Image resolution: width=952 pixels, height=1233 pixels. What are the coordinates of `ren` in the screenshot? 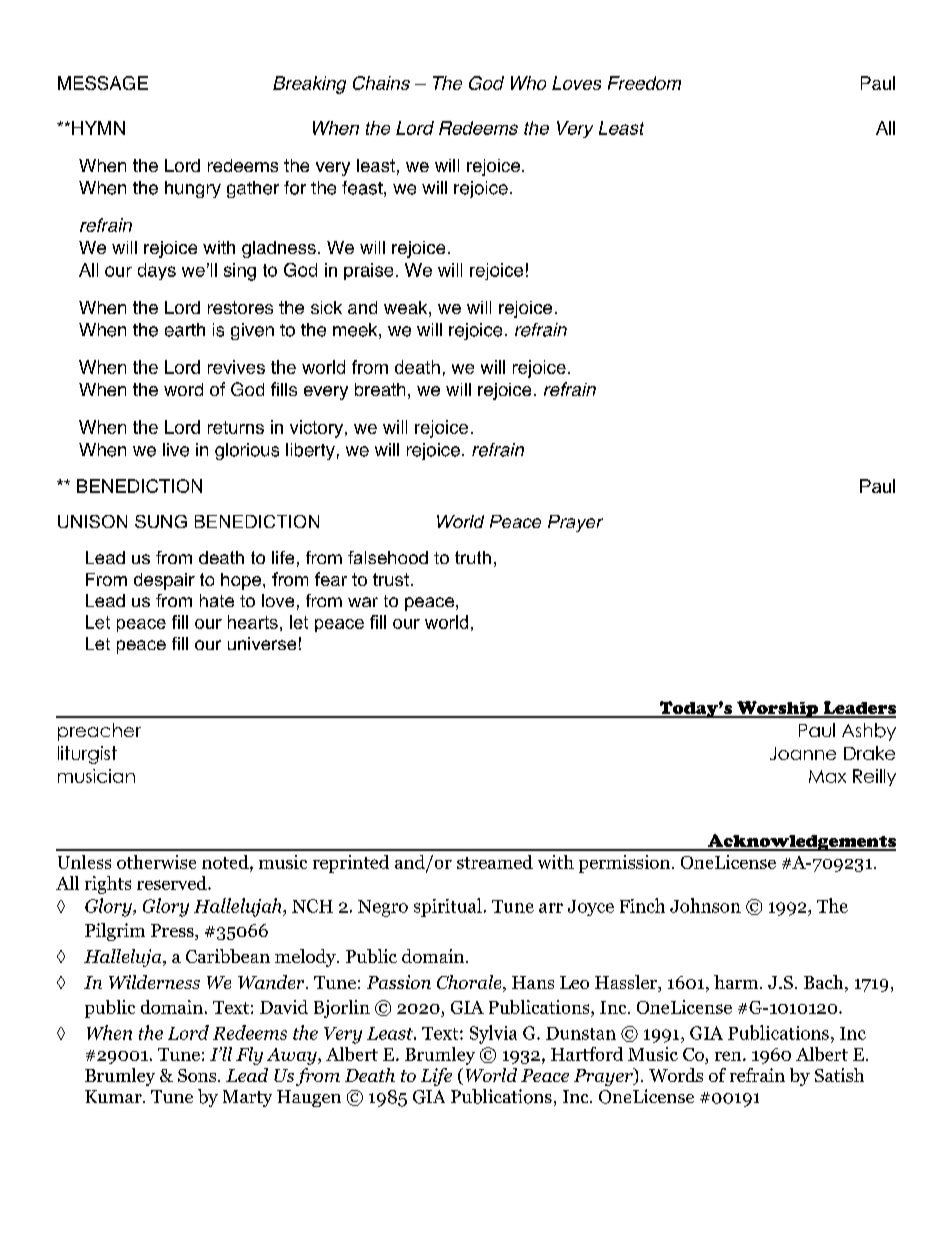 It's located at (729, 1056).
